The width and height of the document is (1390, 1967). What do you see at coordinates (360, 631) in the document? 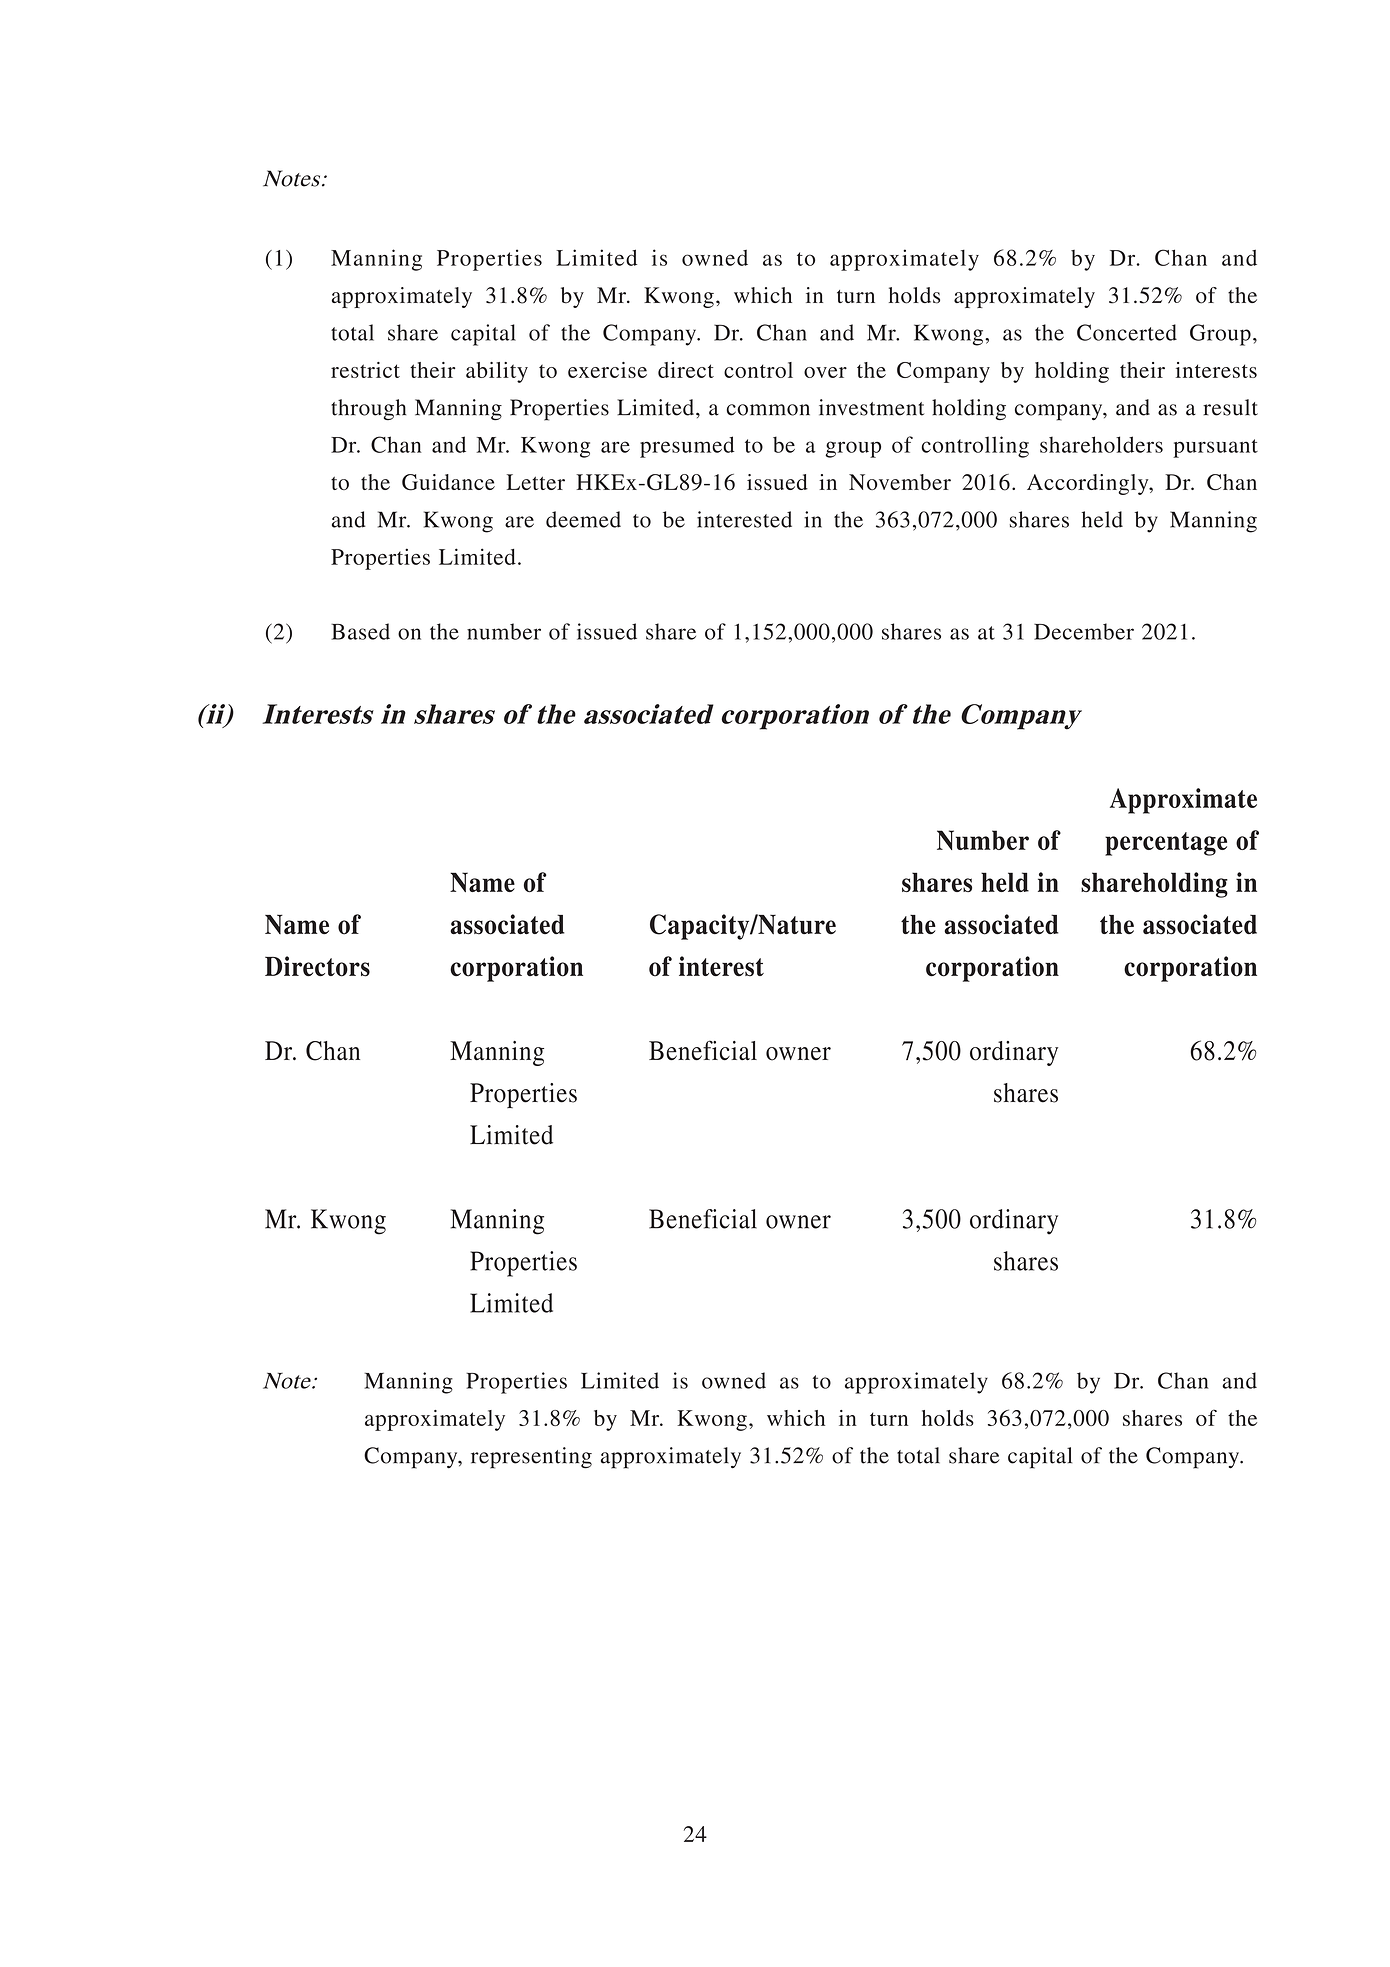
I see `Based` at bounding box center [360, 631].
